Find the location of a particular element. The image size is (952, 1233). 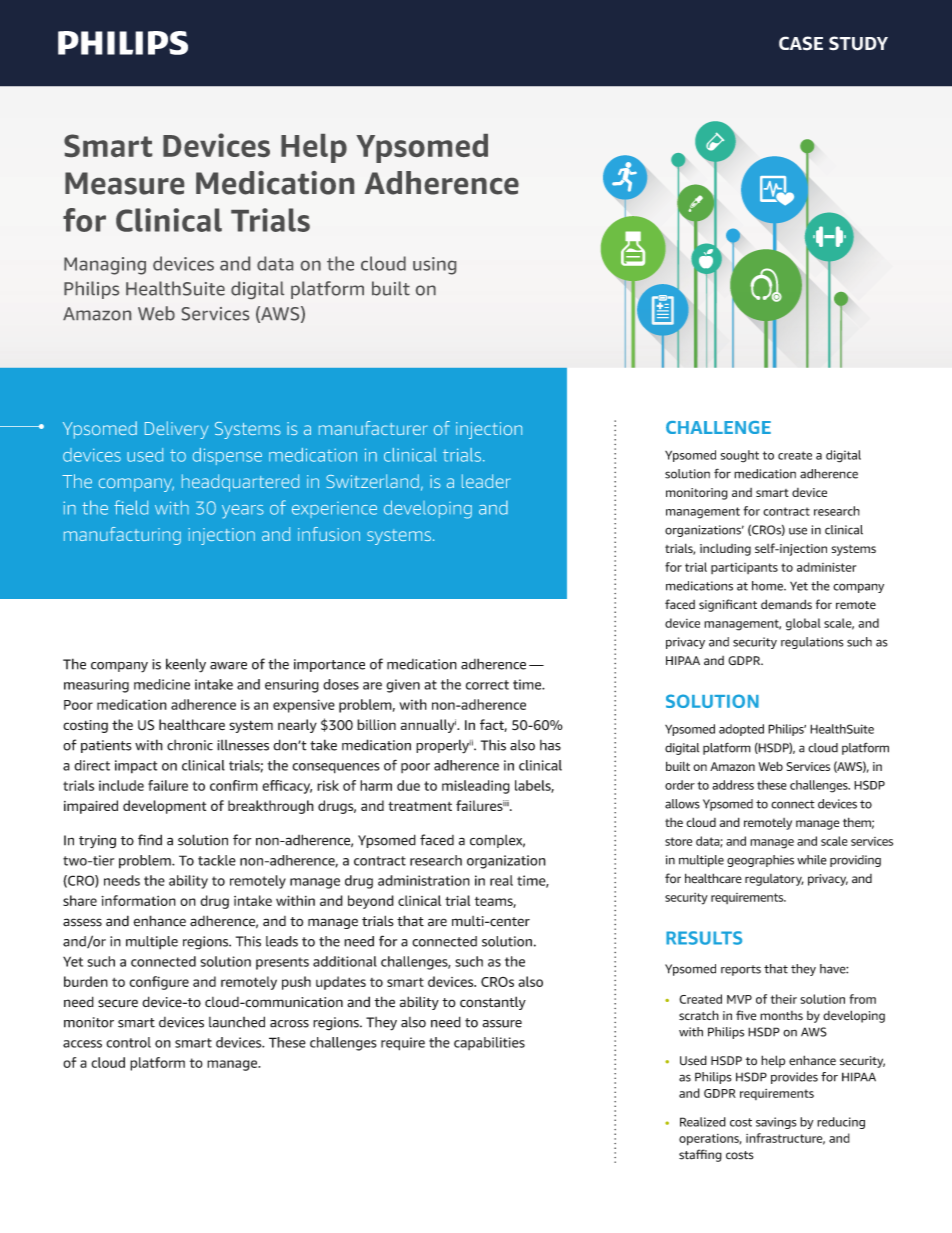

impact is located at coordinates (136, 767).
